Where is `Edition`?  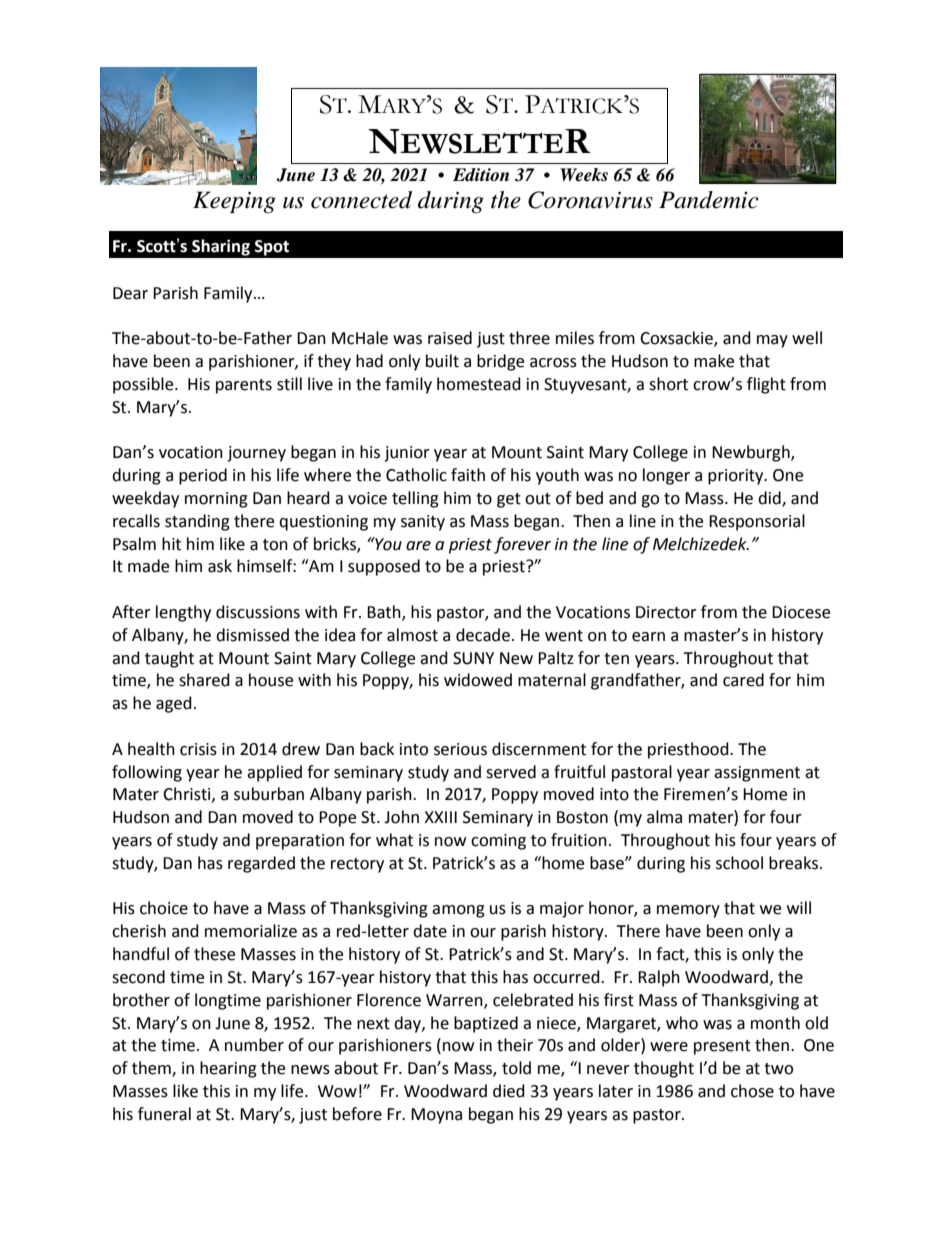
Edition is located at coordinates (481, 175).
